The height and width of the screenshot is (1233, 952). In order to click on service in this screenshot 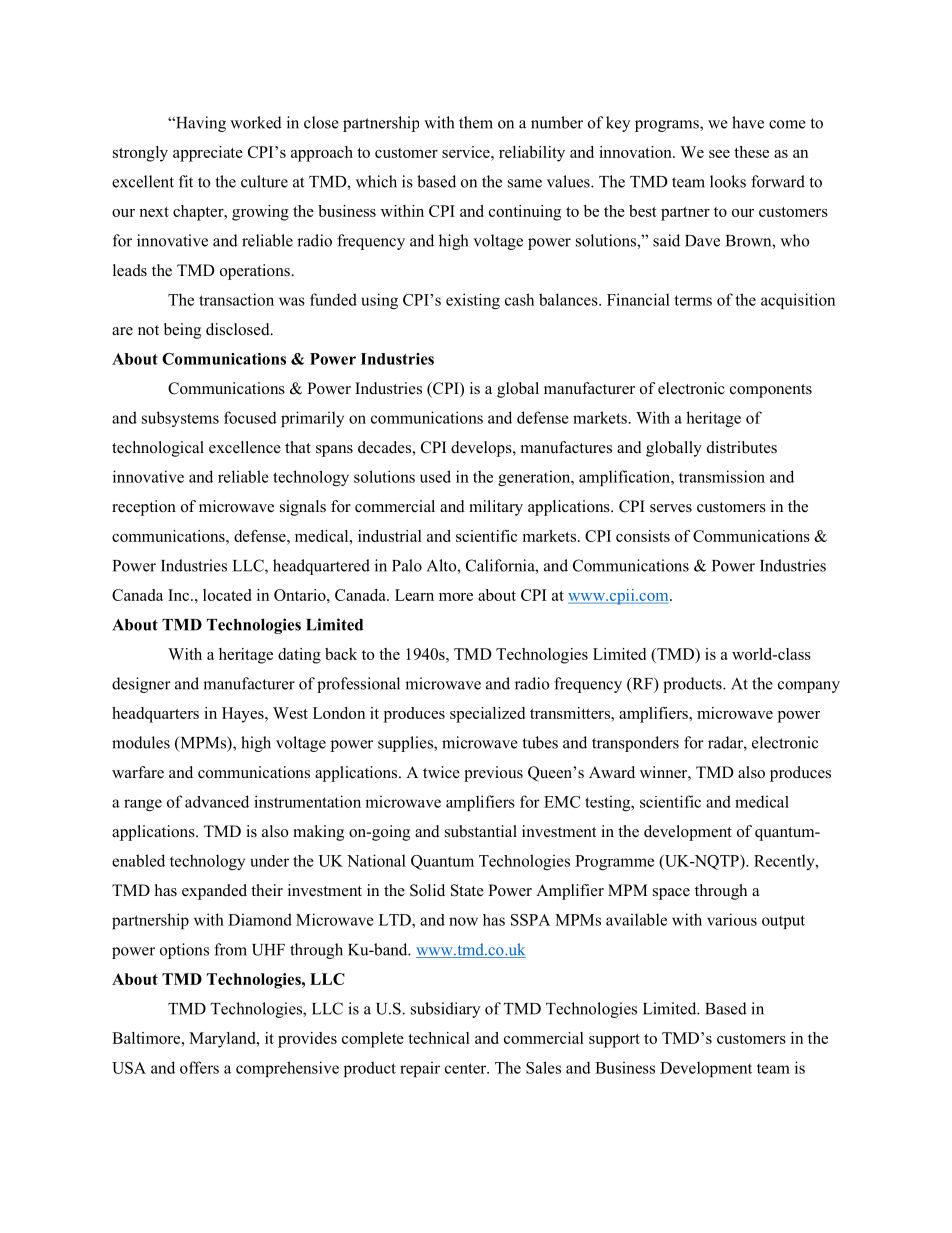, I will do `click(467, 152)`.
